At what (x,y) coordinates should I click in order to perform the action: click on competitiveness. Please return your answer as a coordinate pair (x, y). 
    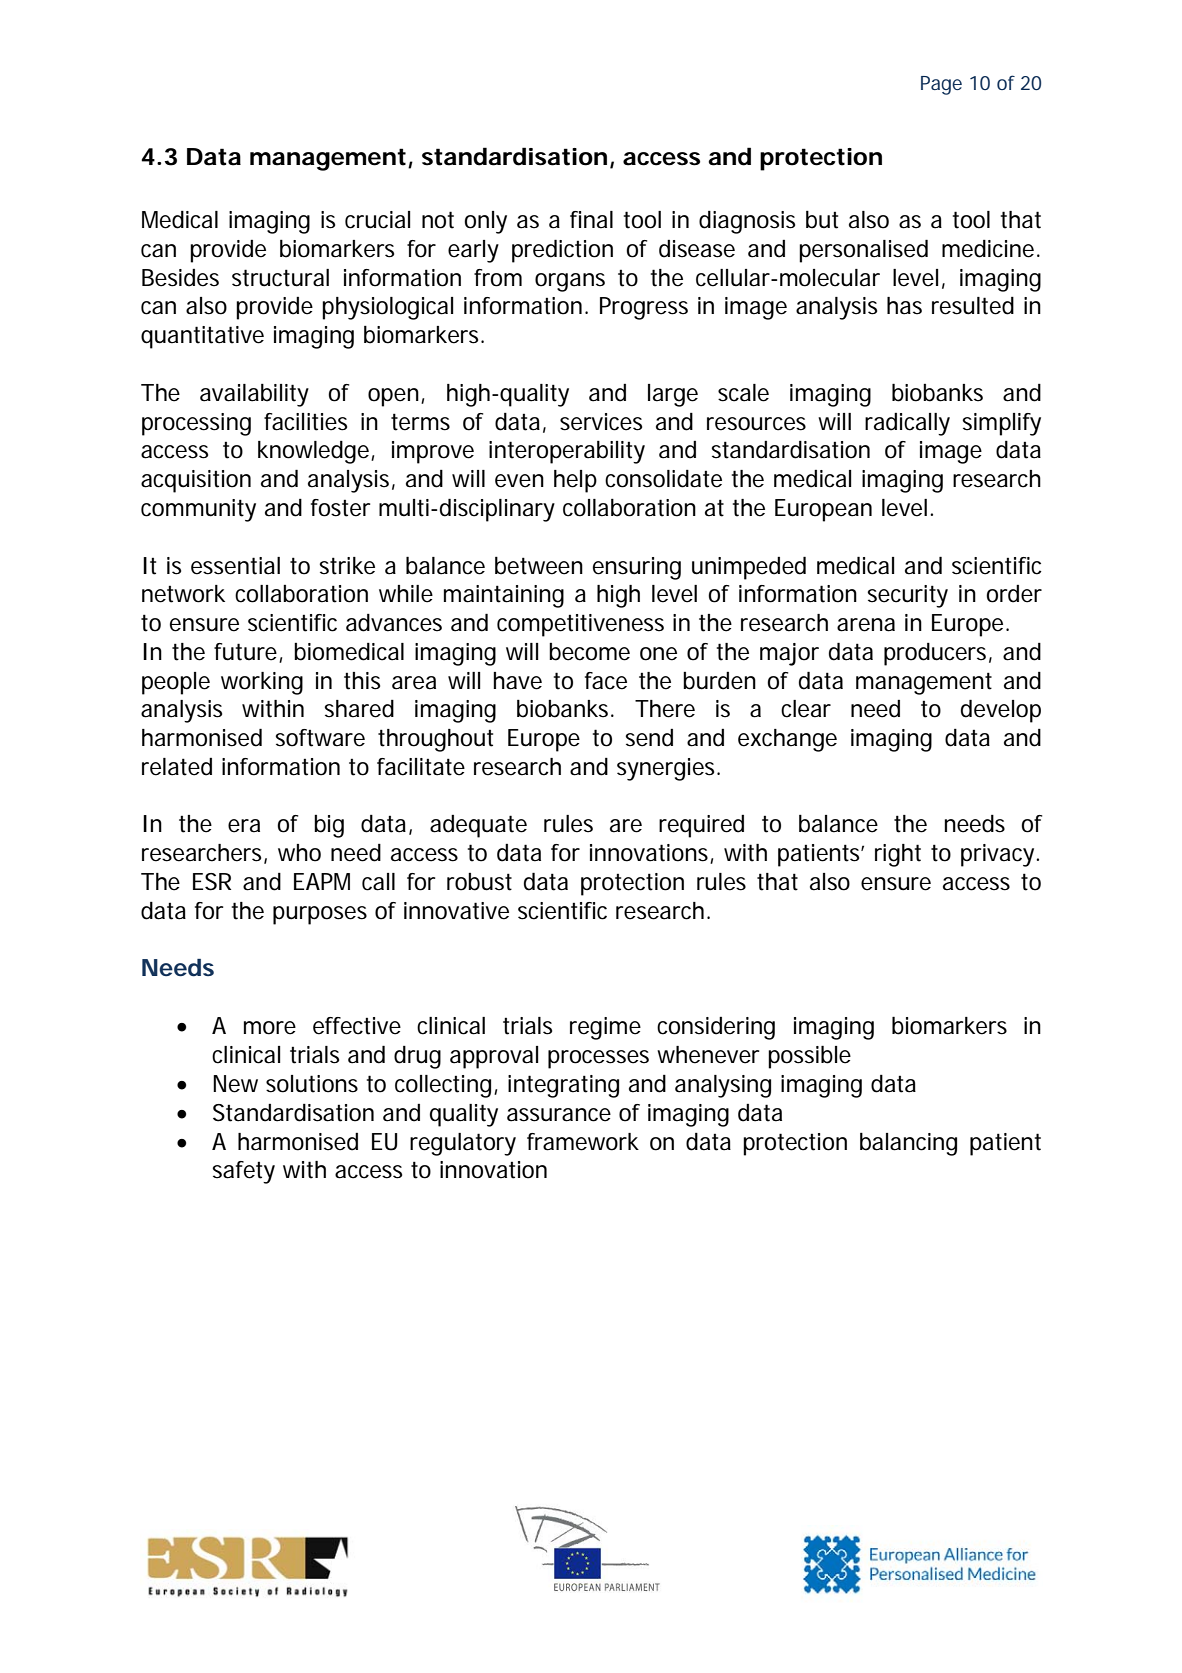
    Looking at the image, I should click on (580, 625).
